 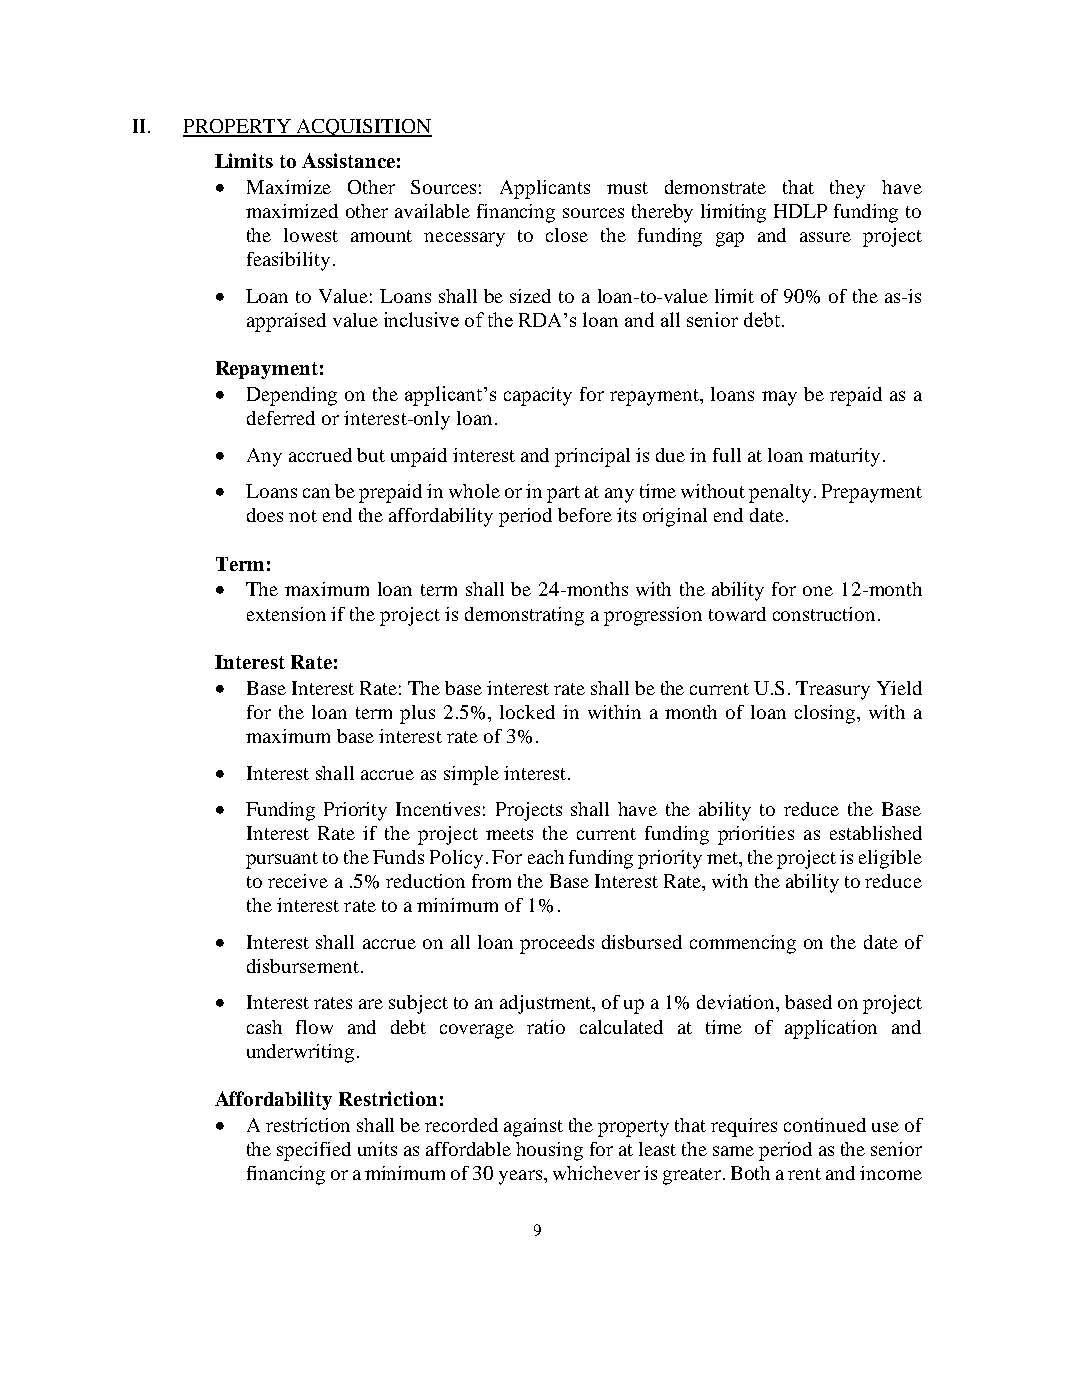 I want to click on Treasury, so click(x=833, y=690).
